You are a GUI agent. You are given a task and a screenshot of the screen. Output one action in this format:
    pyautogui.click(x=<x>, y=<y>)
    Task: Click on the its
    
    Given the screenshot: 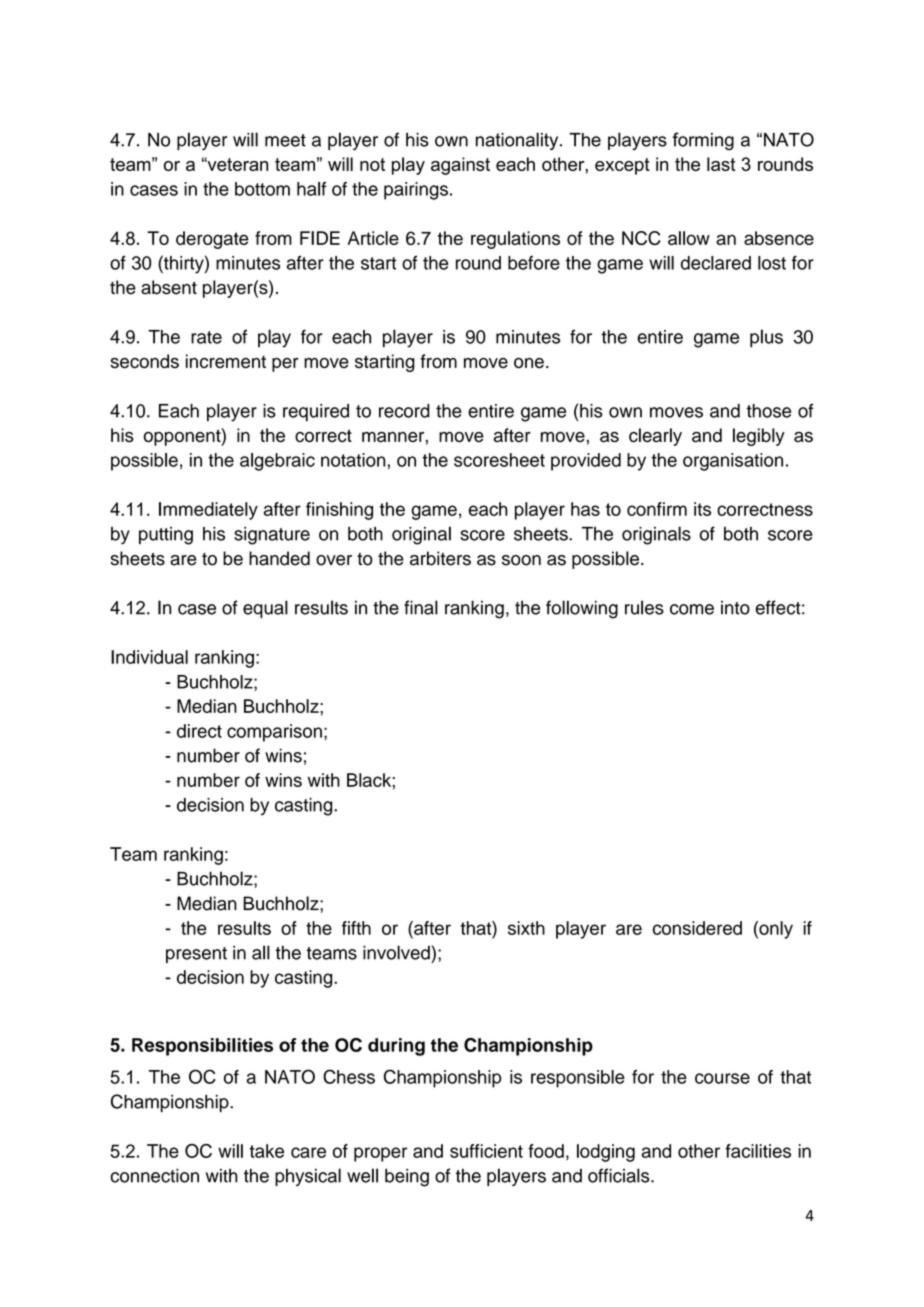 What is the action you would take?
    pyautogui.click(x=702, y=509)
